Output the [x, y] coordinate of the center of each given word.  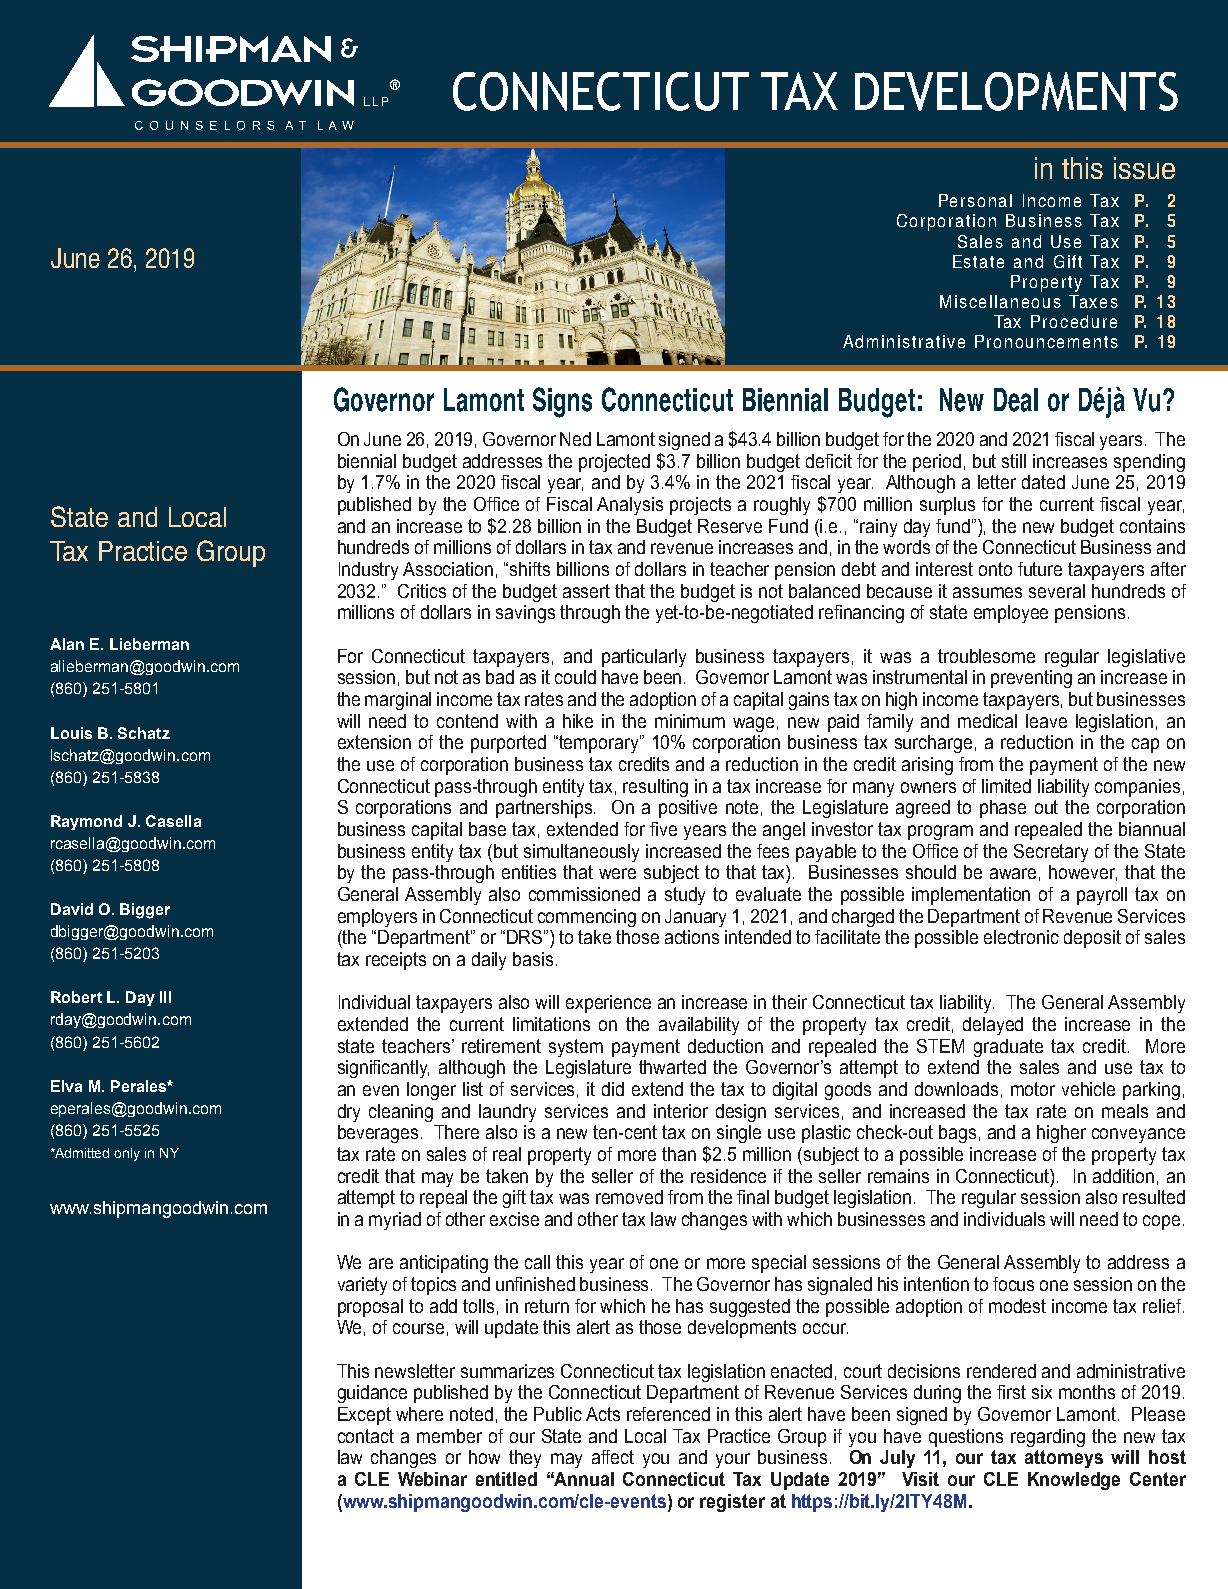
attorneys [1064, 1459]
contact [366, 1436]
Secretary [1051, 853]
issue [1144, 168]
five [663, 829]
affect [613, 1457]
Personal [975, 200]
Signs [562, 402]
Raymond [86, 822]
